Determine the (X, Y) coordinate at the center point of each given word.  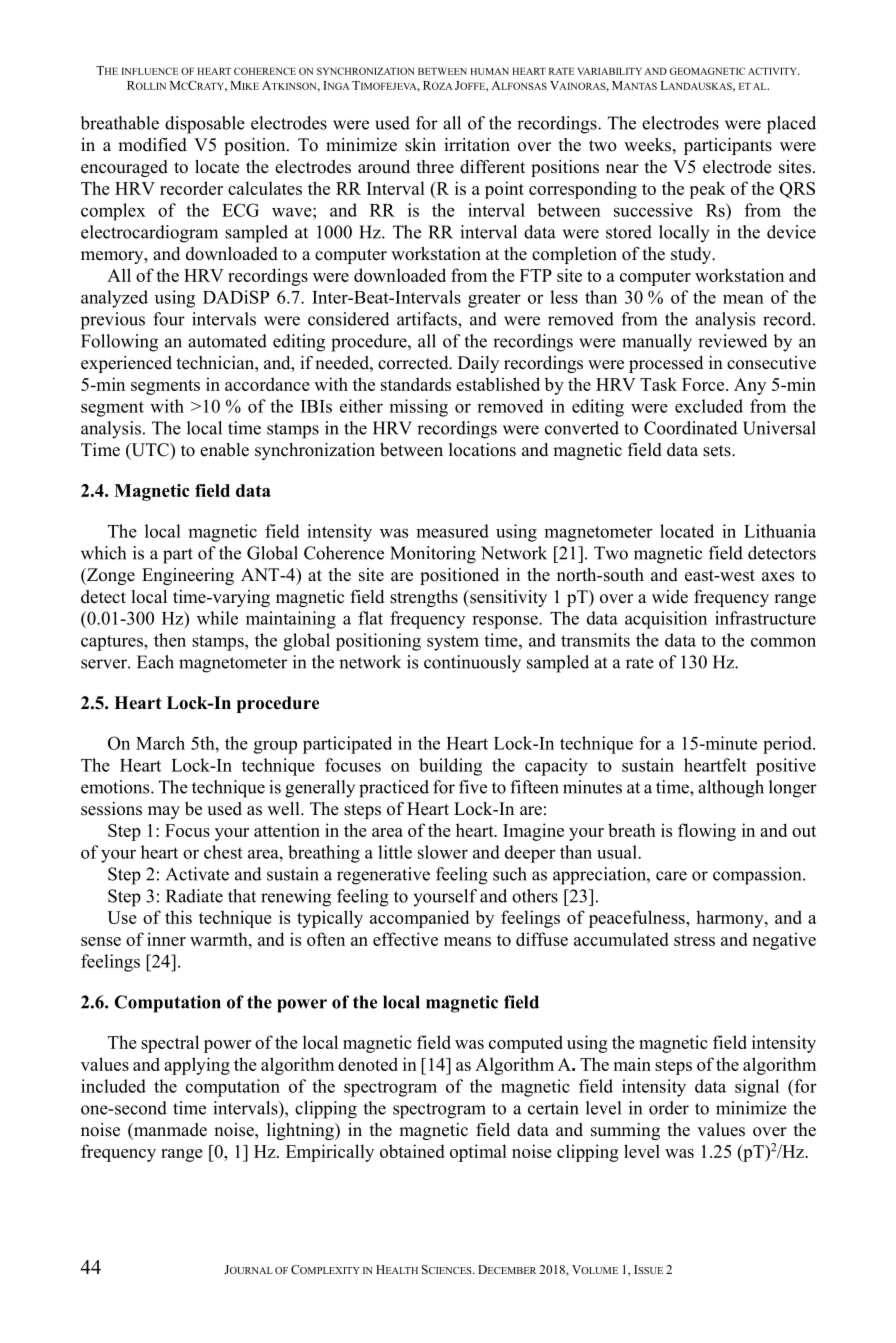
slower (443, 852)
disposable (205, 125)
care (671, 876)
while (217, 618)
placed (791, 125)
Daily (478, 364)
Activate (197, 874)
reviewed (733, 341)
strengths (424, 598)
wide (670, 597)
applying (197, 1066)
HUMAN (489, 71)
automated (227, 341)
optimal (478, 1153)
